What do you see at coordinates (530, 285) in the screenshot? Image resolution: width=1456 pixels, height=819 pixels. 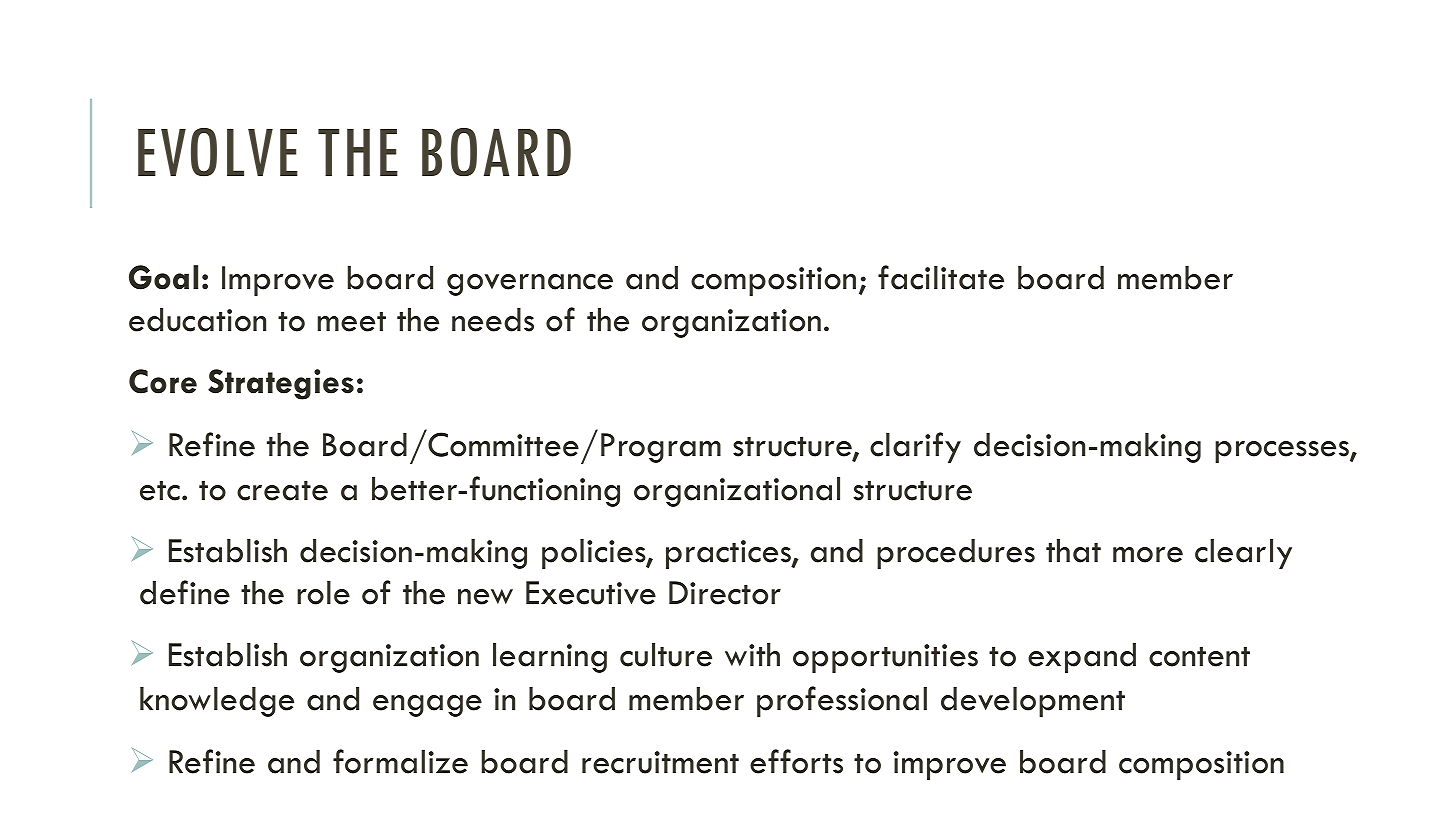 I see `governance` at bounding box center [530, 285].
